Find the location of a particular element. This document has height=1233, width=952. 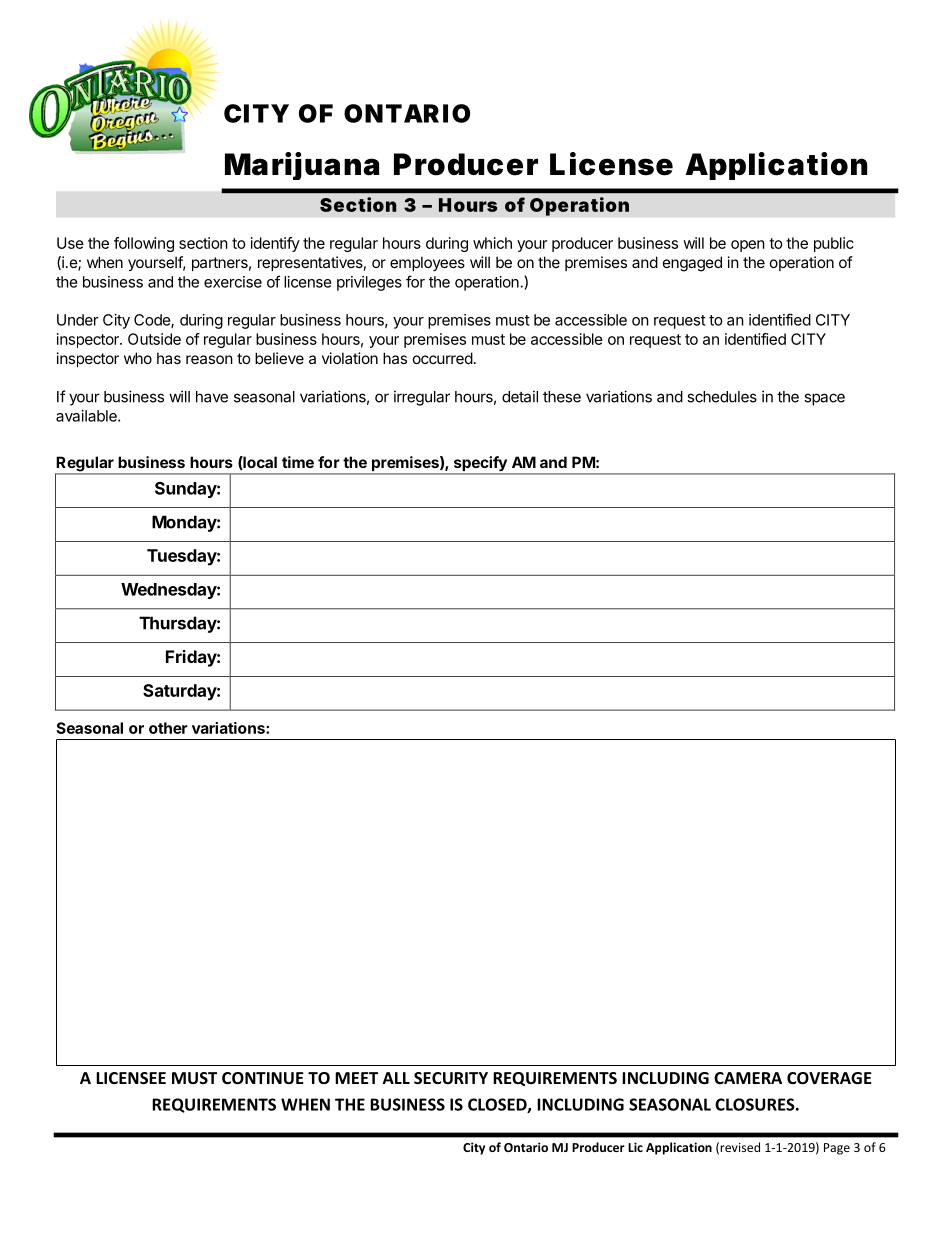

SECURITY is located at coordinates (451, 1078).
